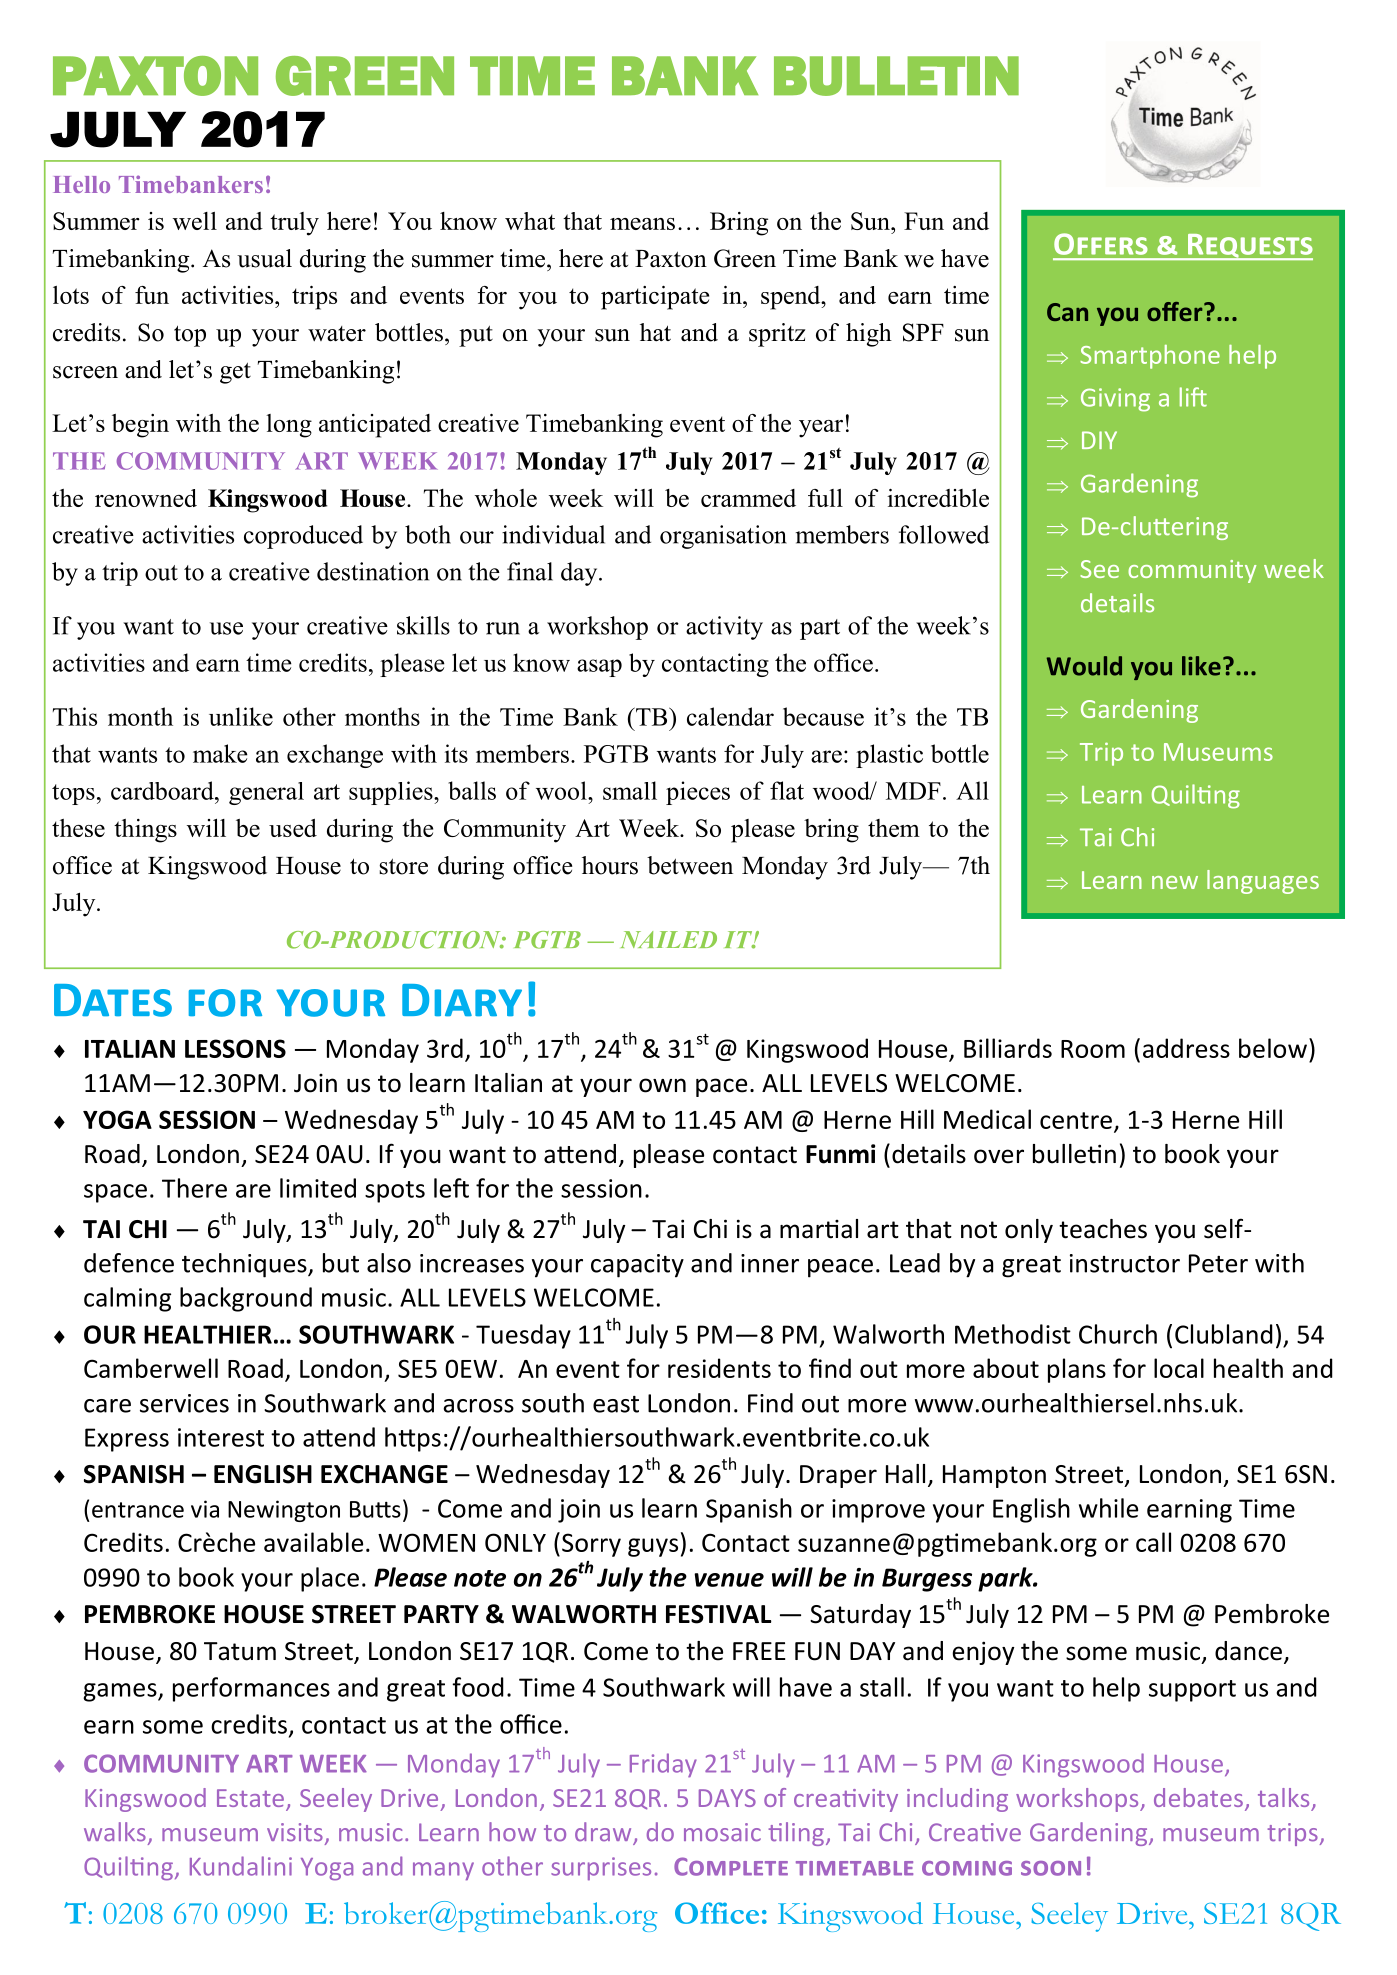 This document has width=1397, height=1975. What do you see at coordinates (221, 1437) in the document?
I see `interest` at bounding box center [221, 1437].
